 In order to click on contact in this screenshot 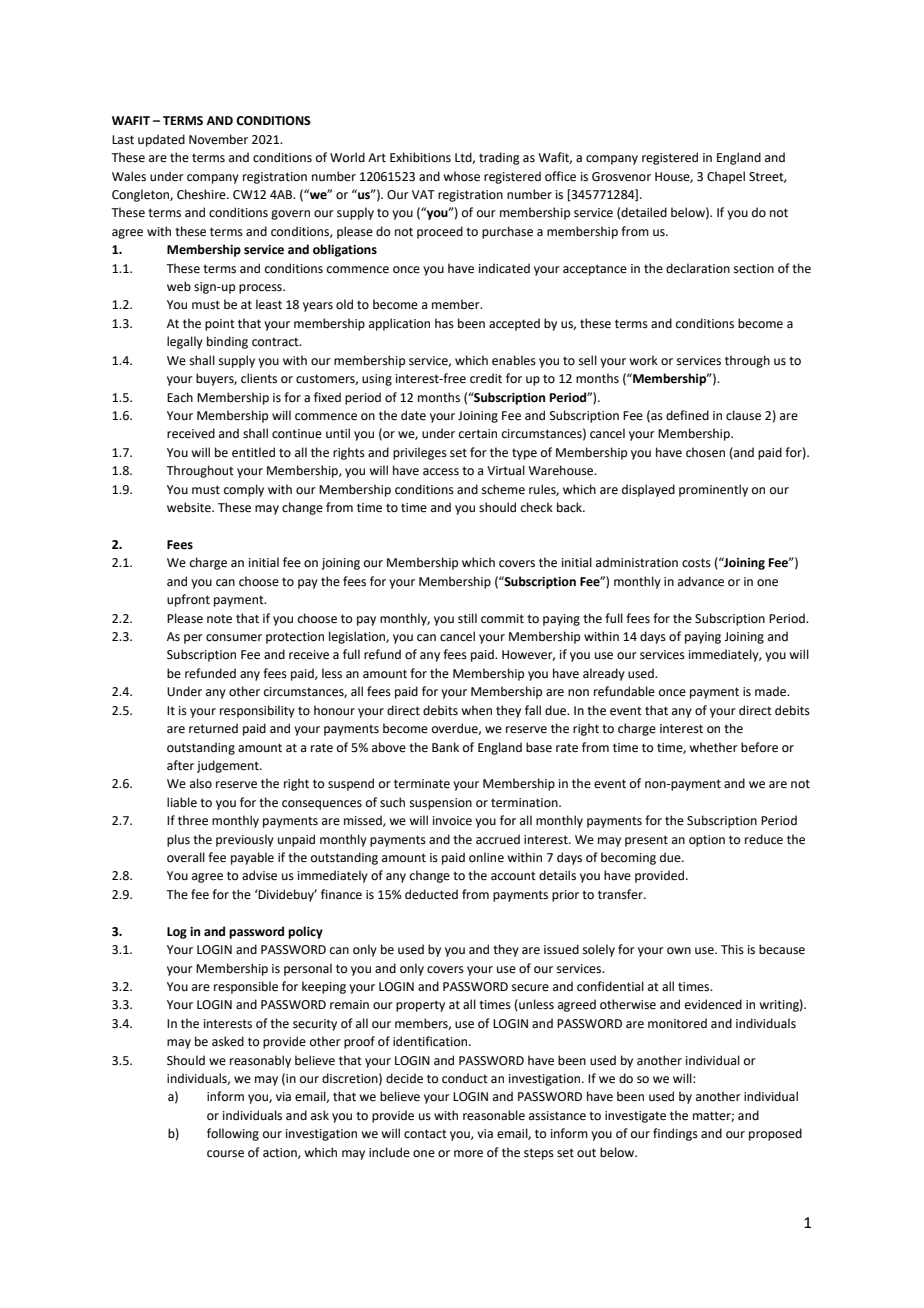, I will do `click(425, 1134)`.
